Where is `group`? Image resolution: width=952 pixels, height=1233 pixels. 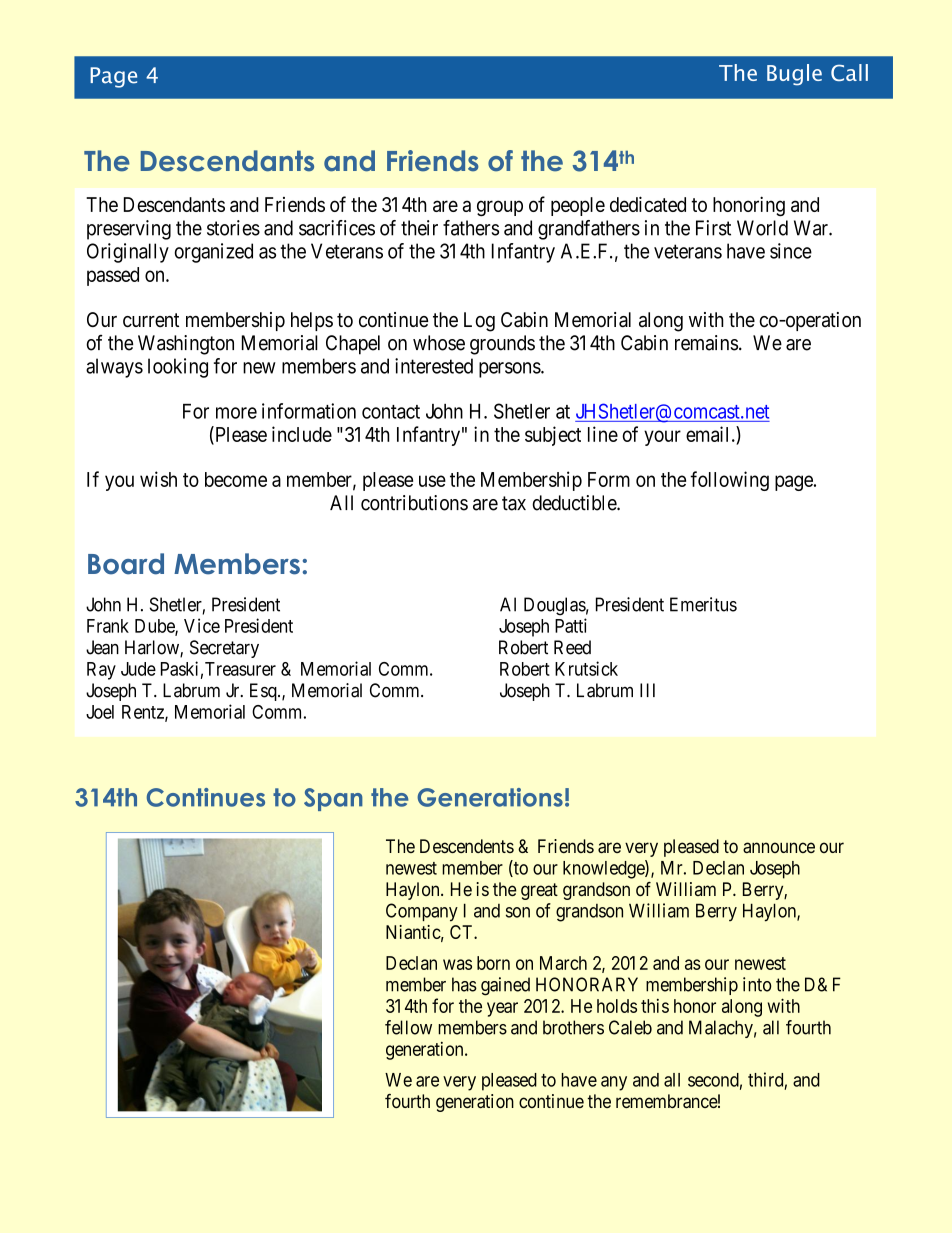 group is located at coordinates (500, 208).
